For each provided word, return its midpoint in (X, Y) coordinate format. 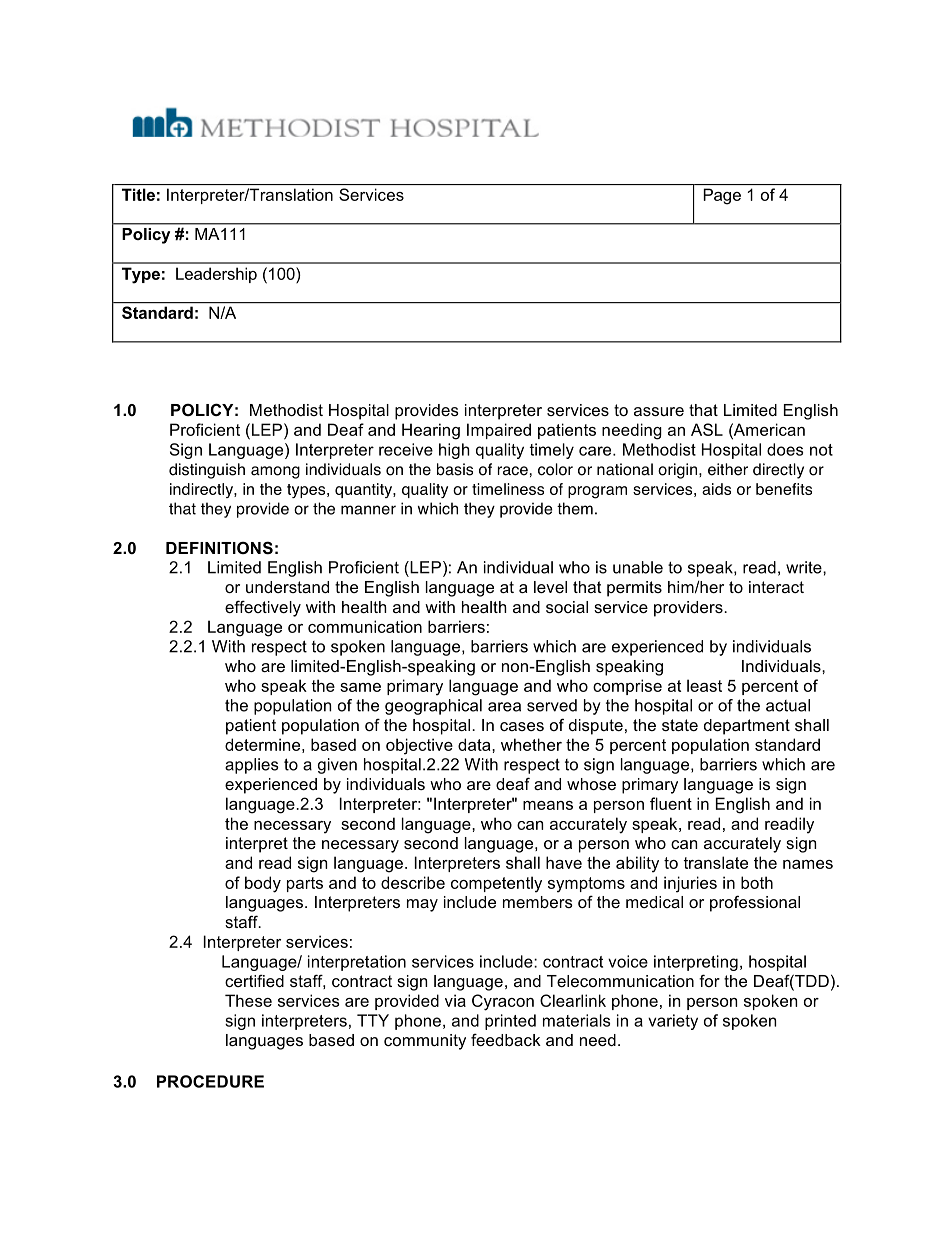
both (757, 882)
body (263, 884)
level (550, 587)
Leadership (216, 275)
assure (659, 411)
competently (496, 884)
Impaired (499, 431)
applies (252, 766)
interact (776, 587)
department (747, 727)
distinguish (207, 471)
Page (722, 196)
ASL (707, 429)
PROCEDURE (210, 1081)
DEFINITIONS (219, 548)
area (504, 707)
